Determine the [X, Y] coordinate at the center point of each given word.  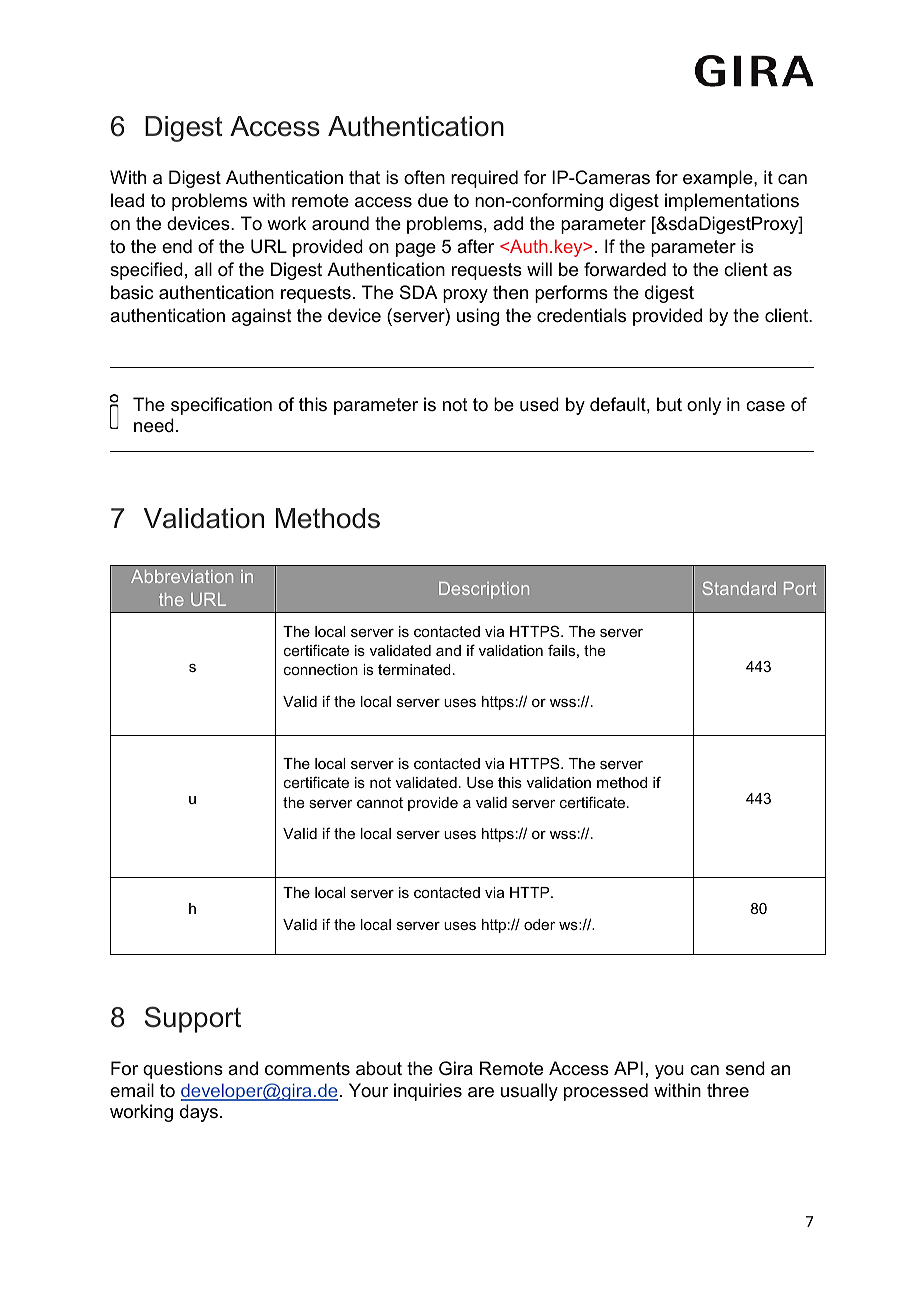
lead [127, 200]
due [433, 200]
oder [539, 924]
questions [183, 1070]
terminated [414, 669]
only [704, 406]
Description [484, 590]
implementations [732, 202]
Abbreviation [182, 576]
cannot [380, 802]
